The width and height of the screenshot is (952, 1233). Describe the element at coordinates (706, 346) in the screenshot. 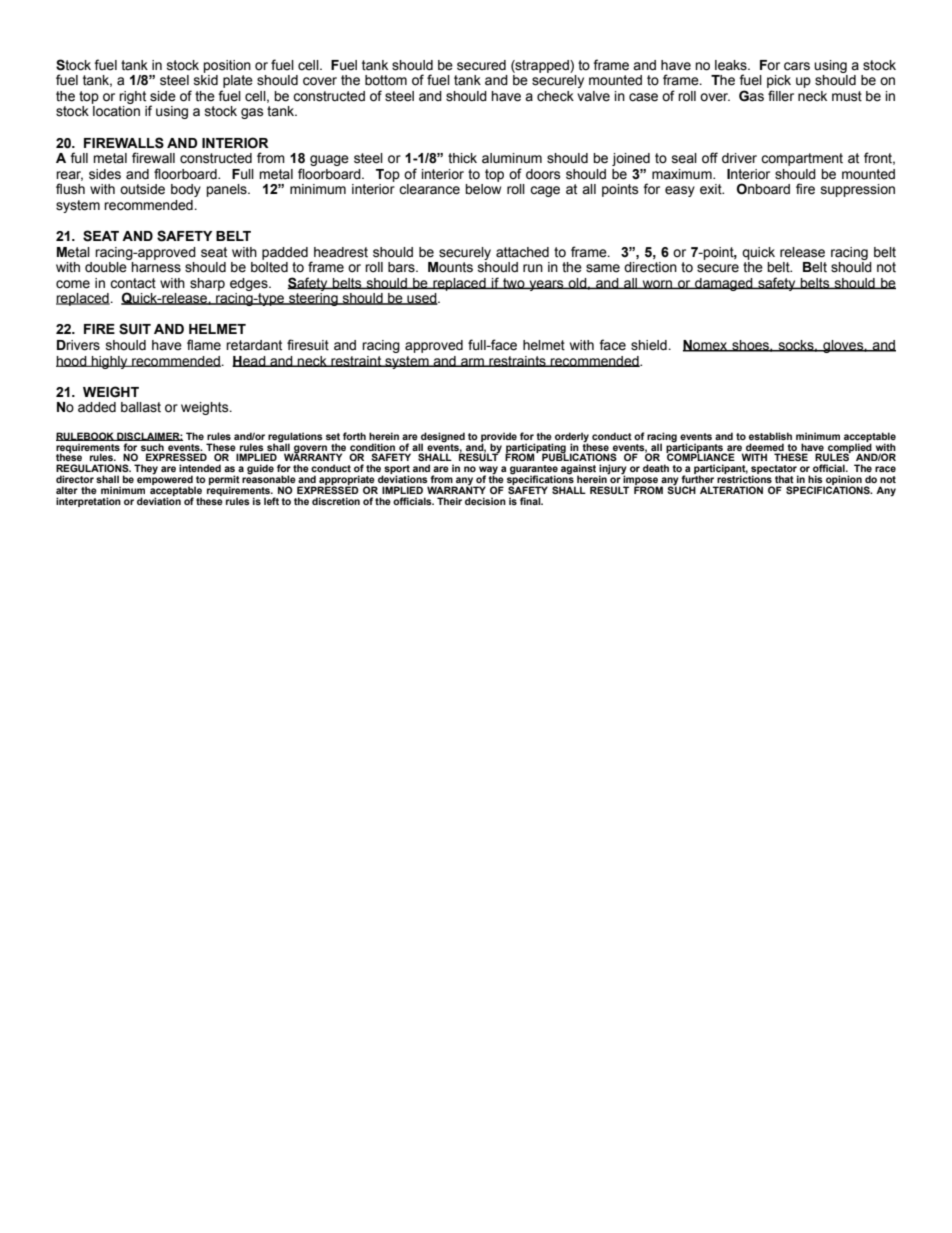

I see `Nomex` at that location.
